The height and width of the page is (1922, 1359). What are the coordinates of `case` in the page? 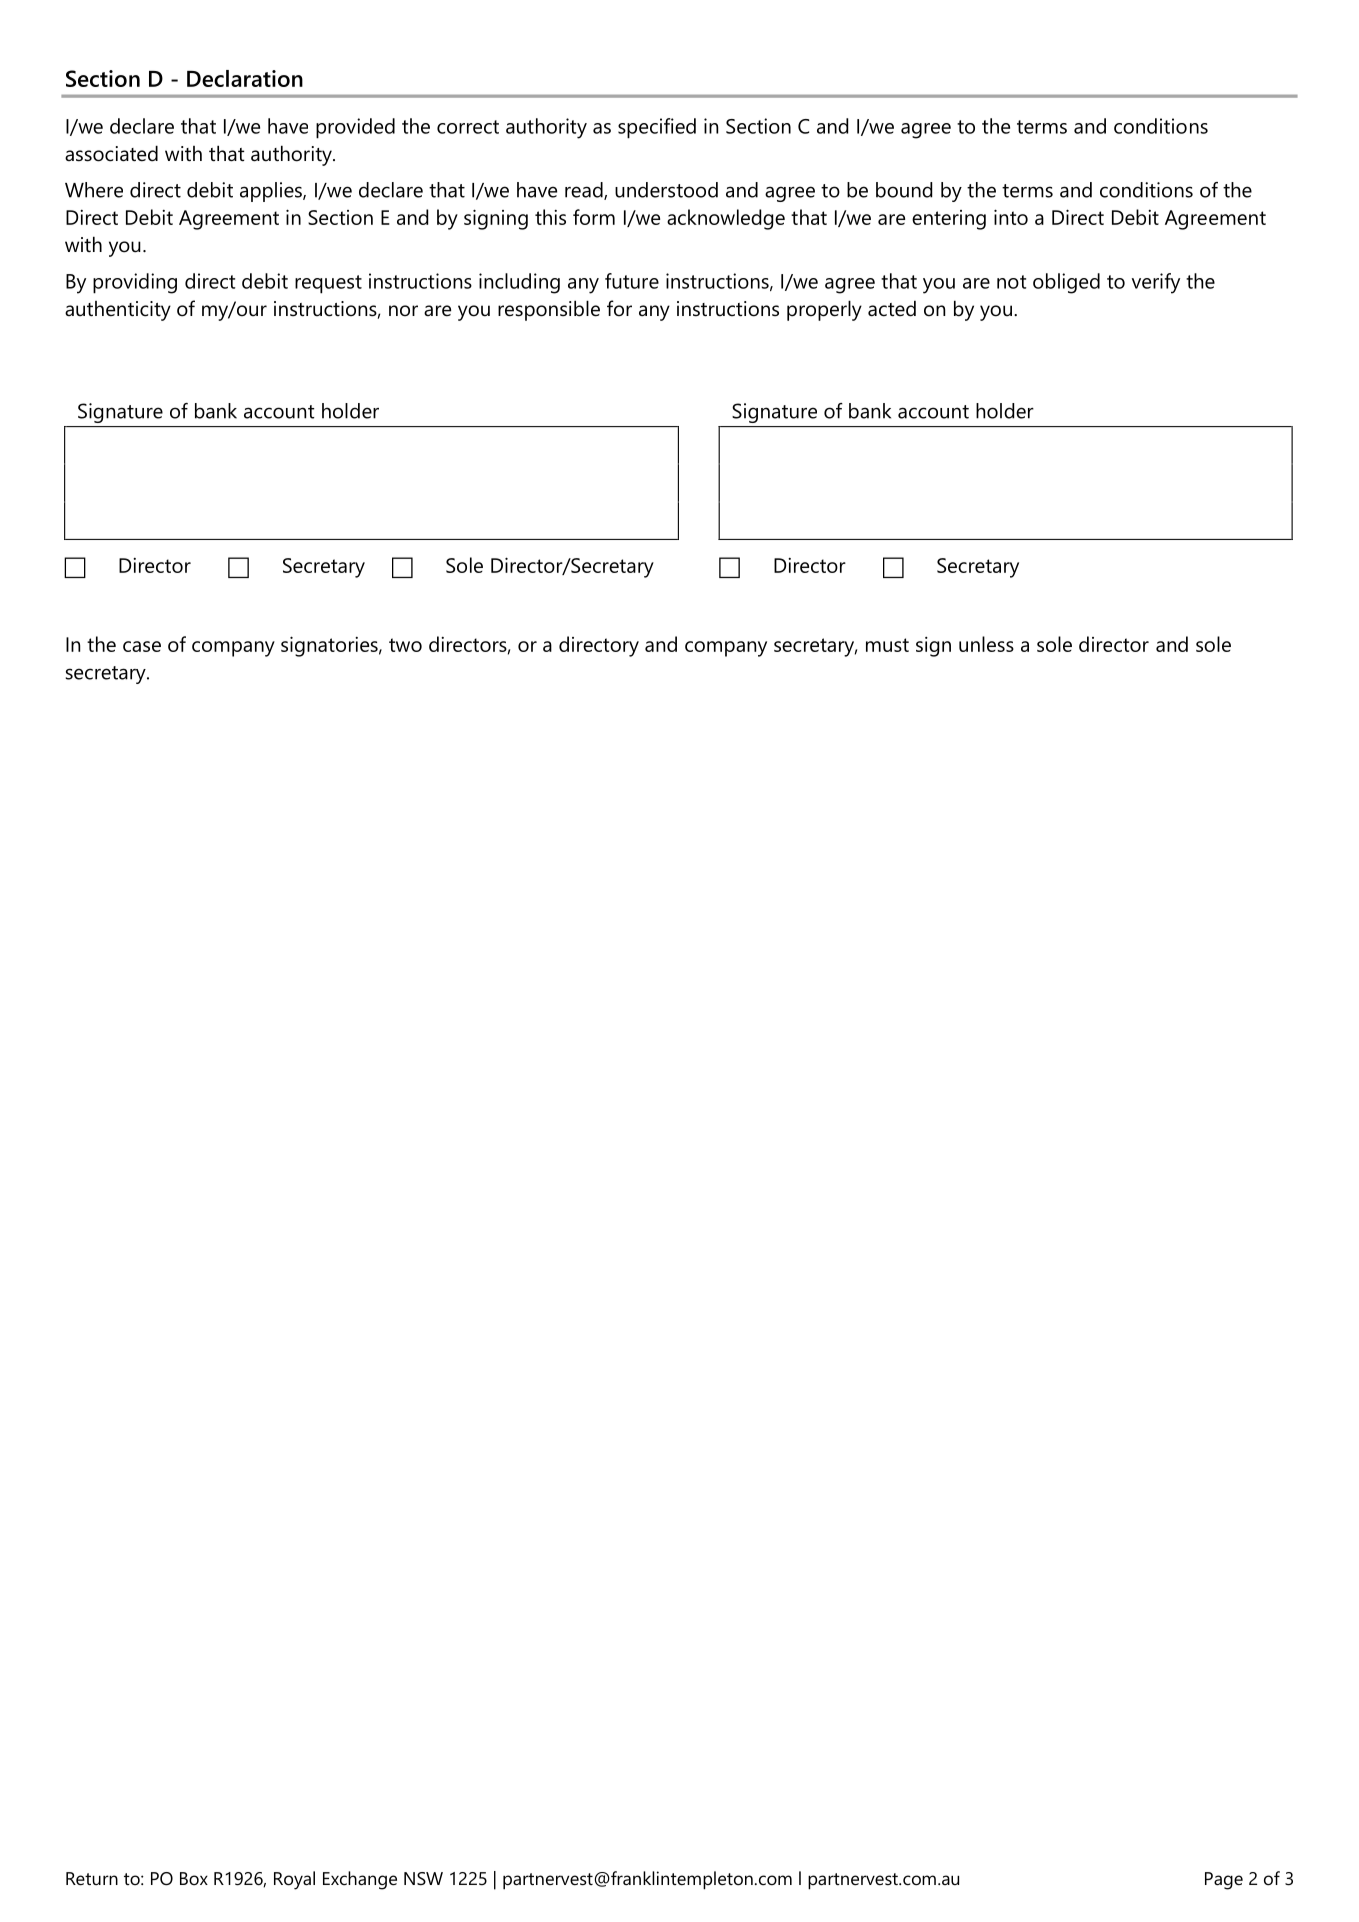 It's located at (142, 646).
